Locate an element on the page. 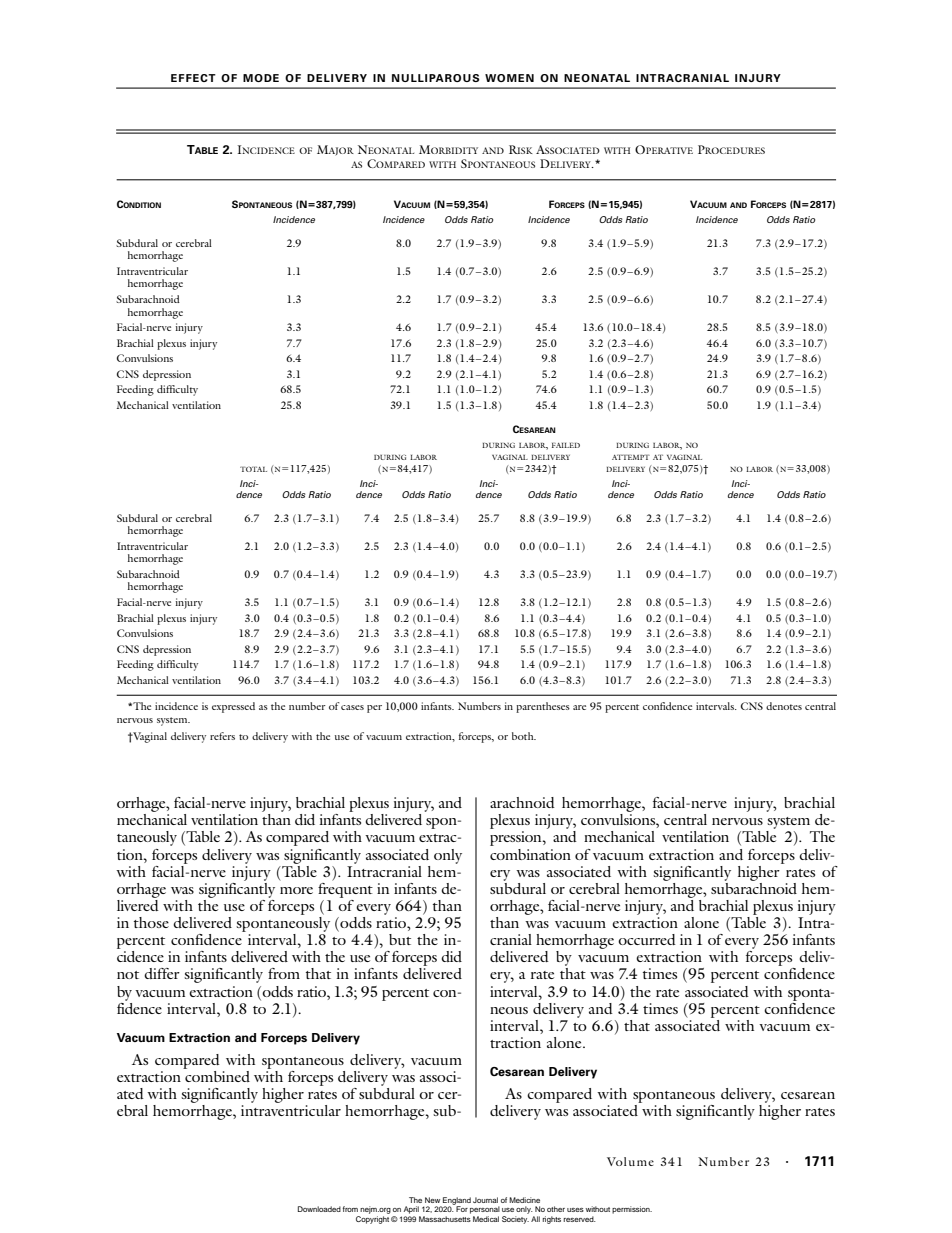 This document has width=952, height=1233. more is located at coordinates (296, 890).
